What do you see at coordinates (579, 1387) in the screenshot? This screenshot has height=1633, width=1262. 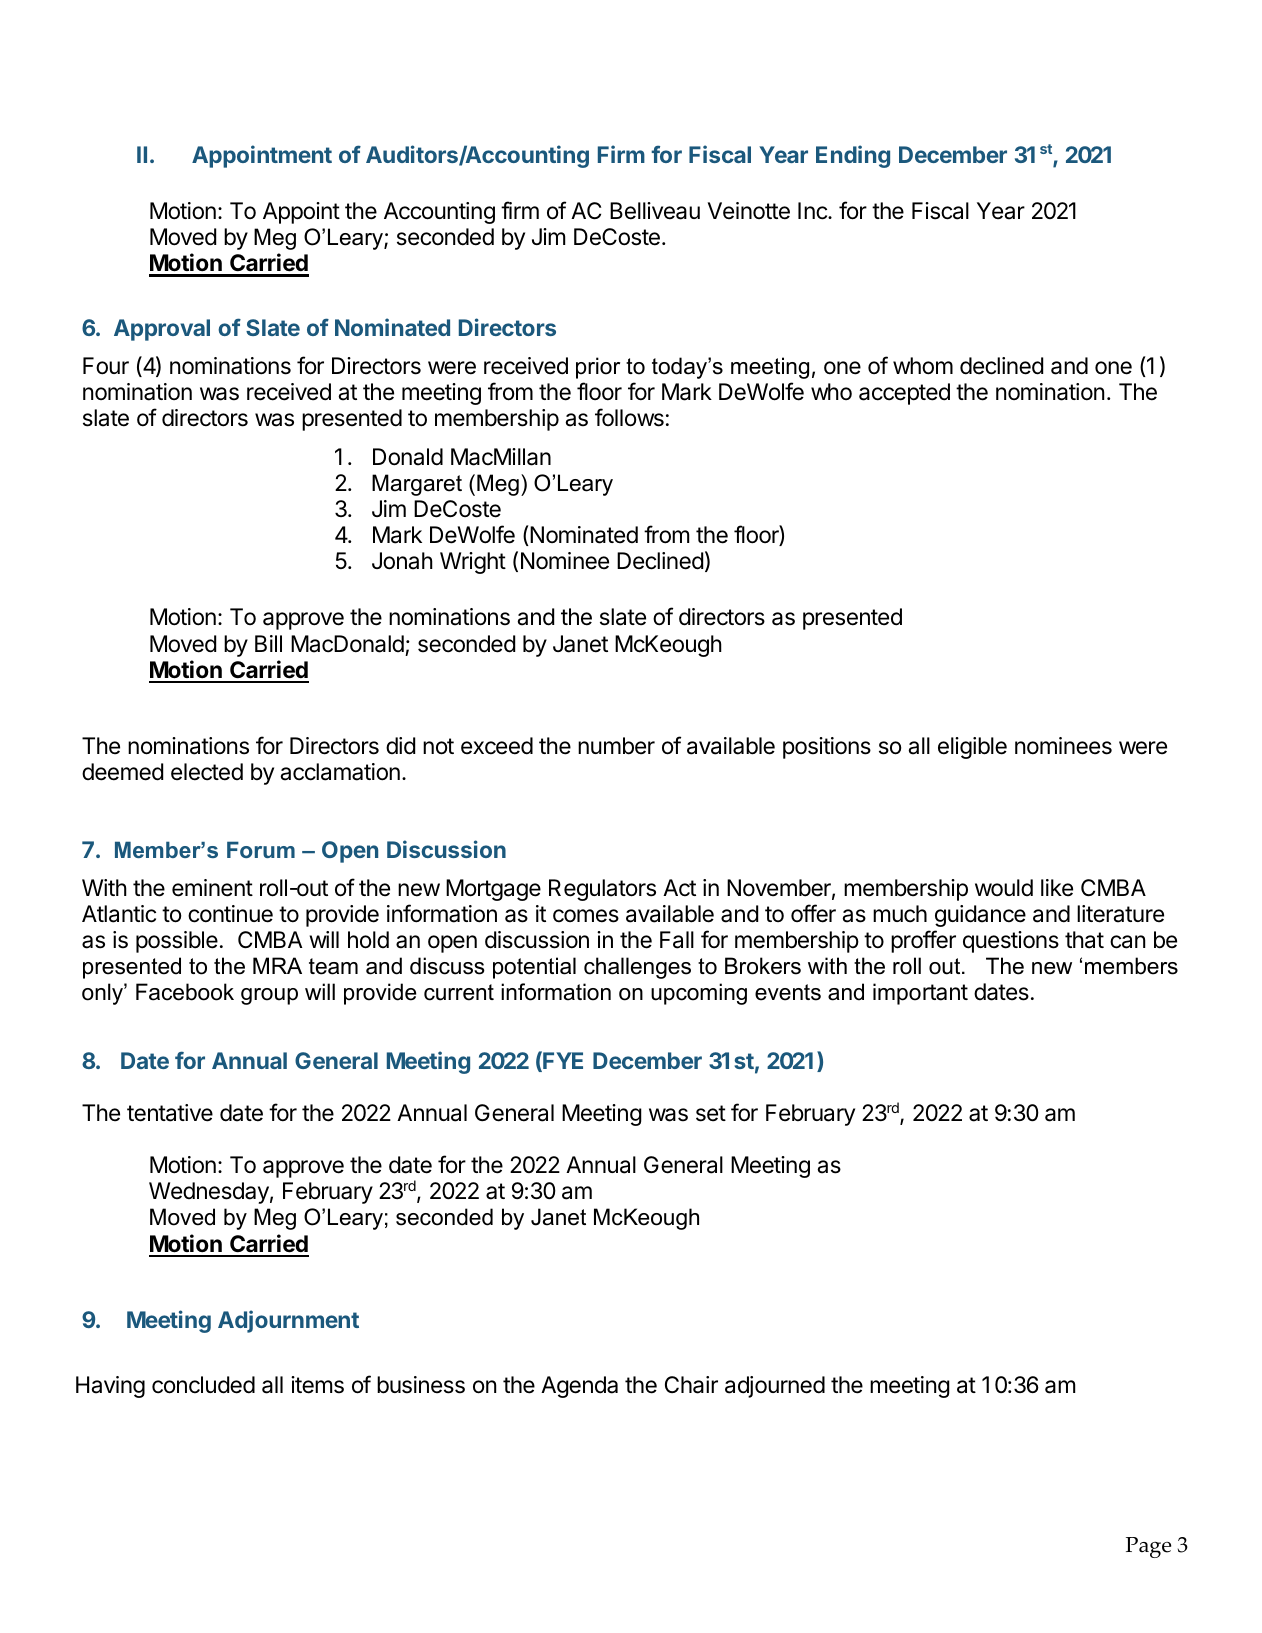 I see `Agenda` at bounding box center [579, 1387].
